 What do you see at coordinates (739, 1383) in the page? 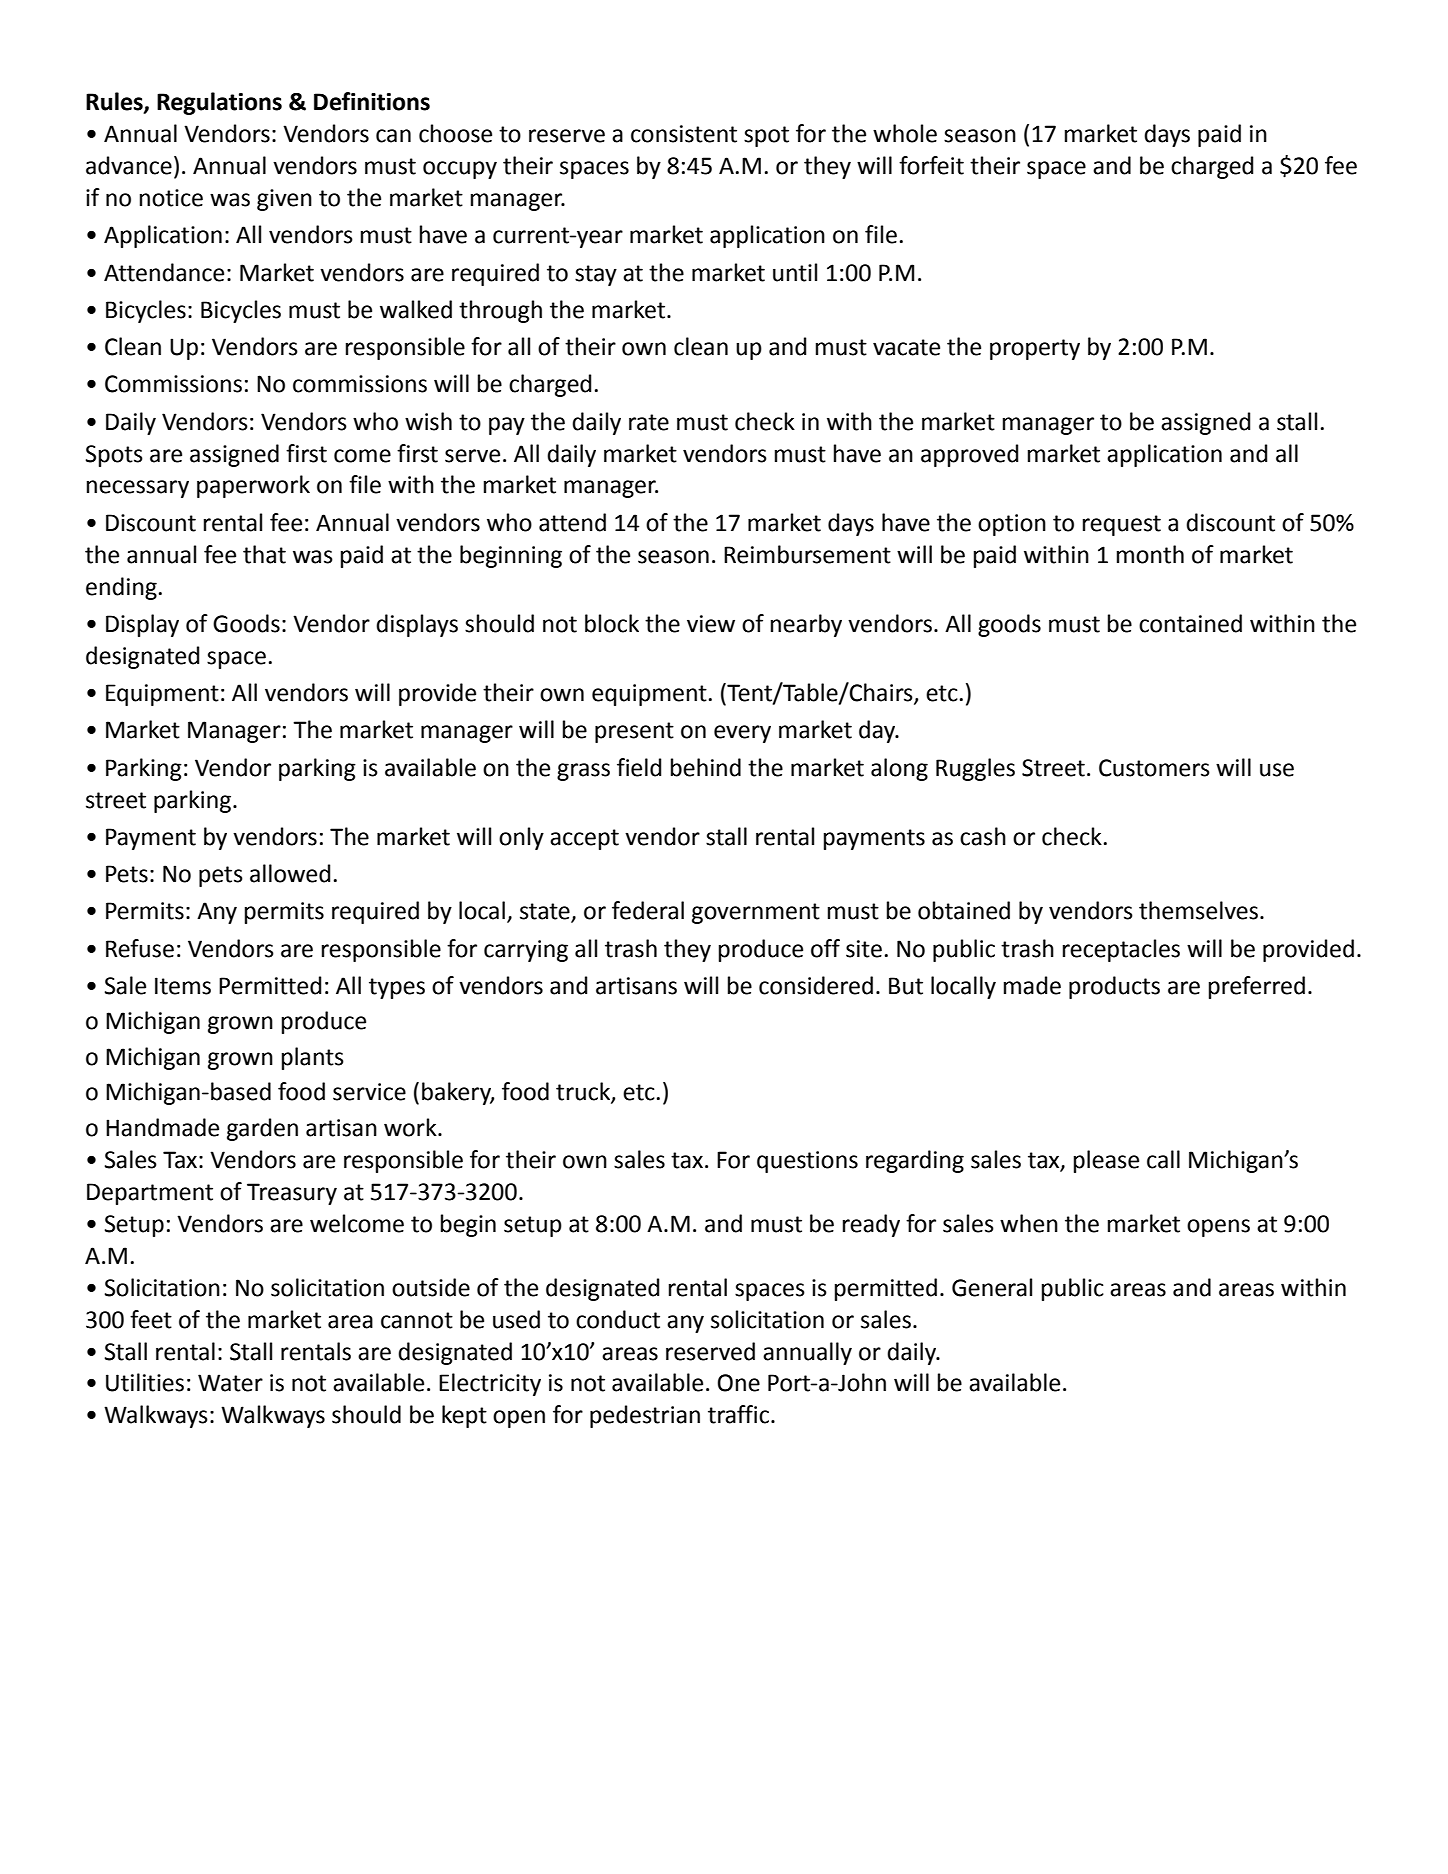
I see `One` at bounding box center [739, 1383].
